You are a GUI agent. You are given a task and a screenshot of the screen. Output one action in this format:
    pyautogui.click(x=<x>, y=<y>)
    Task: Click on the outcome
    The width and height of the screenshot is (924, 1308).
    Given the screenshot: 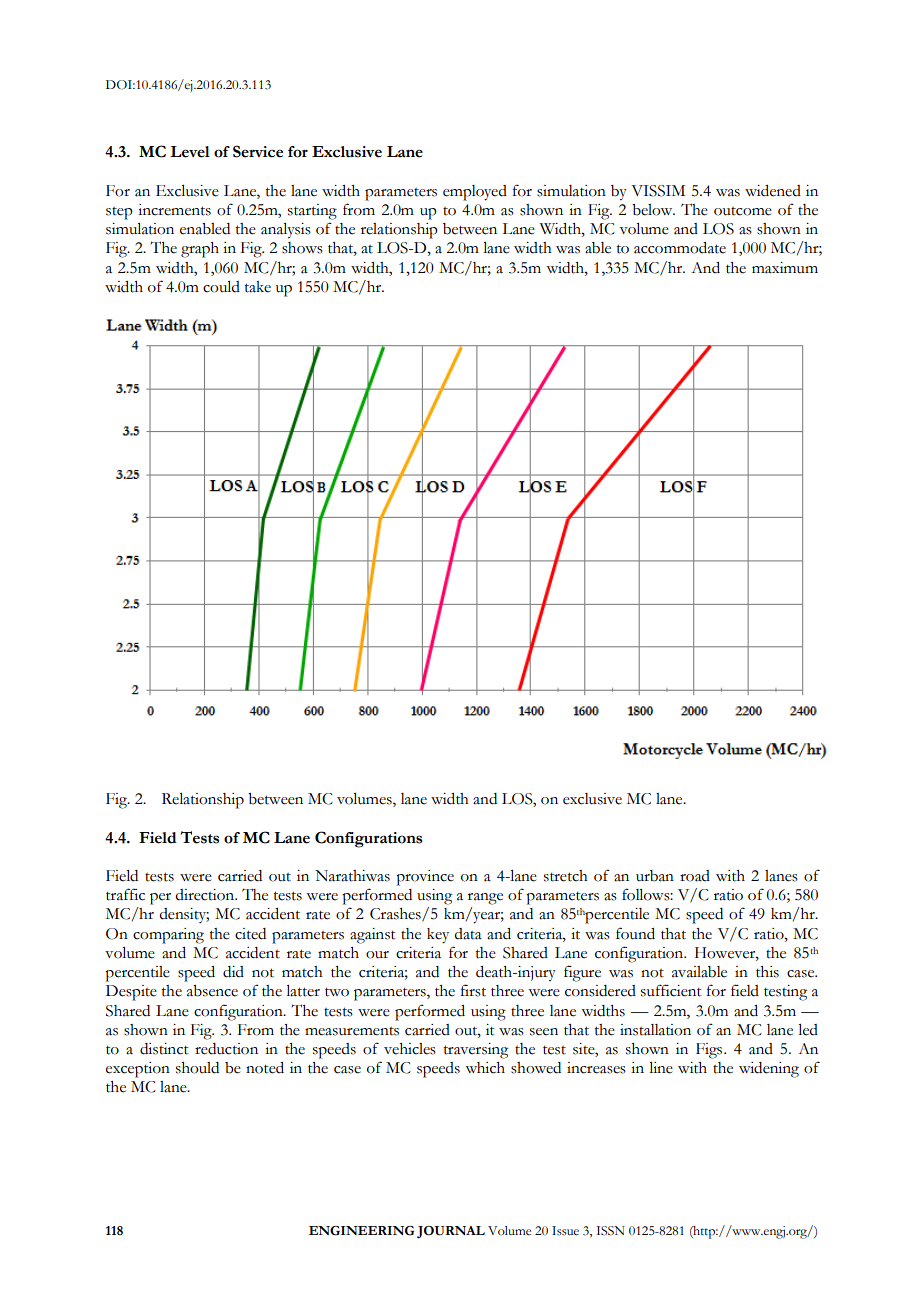 What is the action you would take?
    pyautogui.click(x=743, y=211)
